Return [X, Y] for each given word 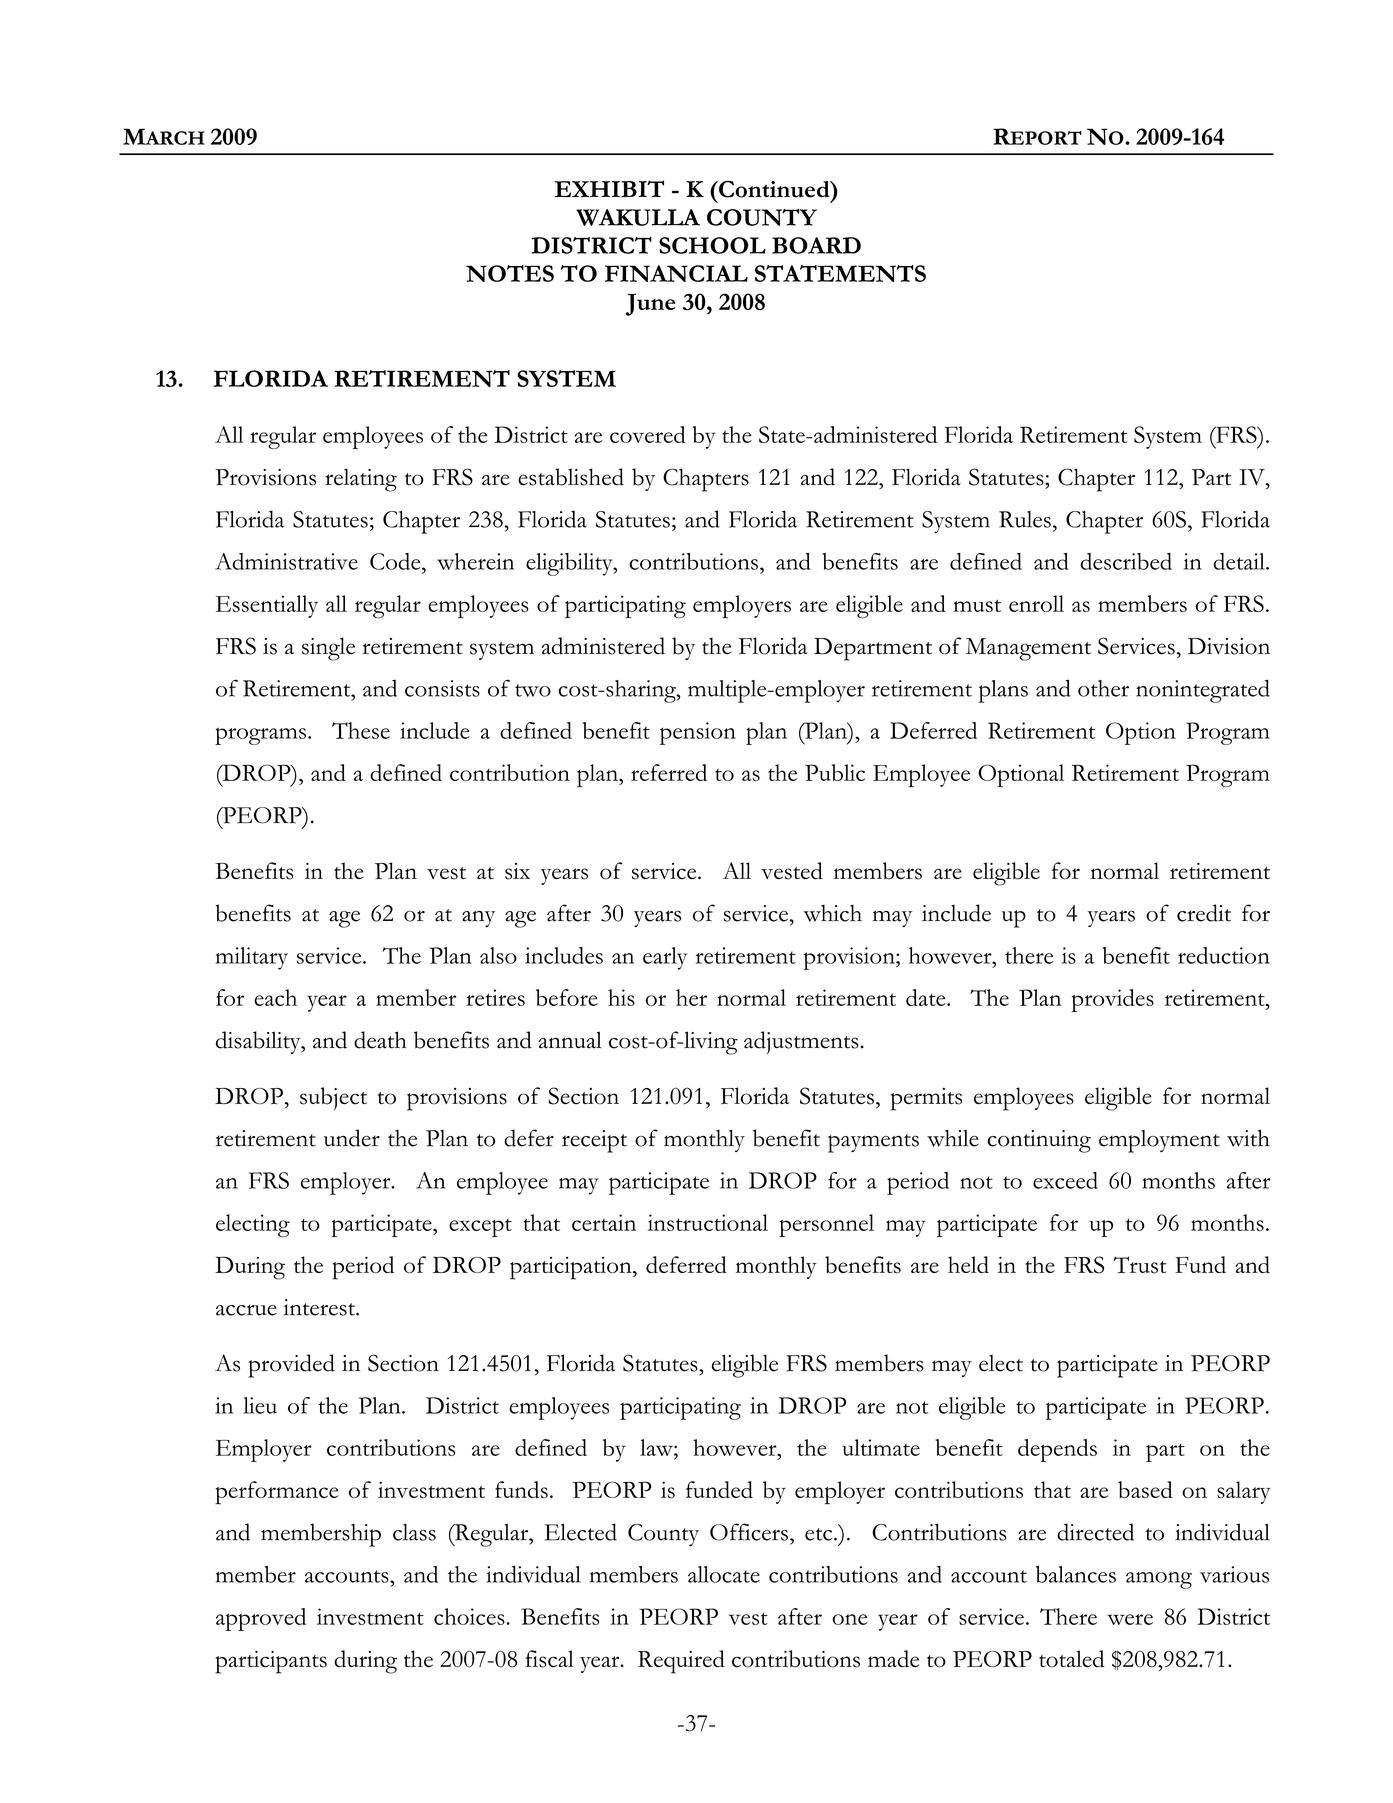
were [1130, 1619]
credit [1204, 913]
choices [469, 1616]
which [832, 913]
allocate [724, 1574]
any [478, 919]
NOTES [510, 273]
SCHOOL [712, 245]
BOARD [816, 245]
